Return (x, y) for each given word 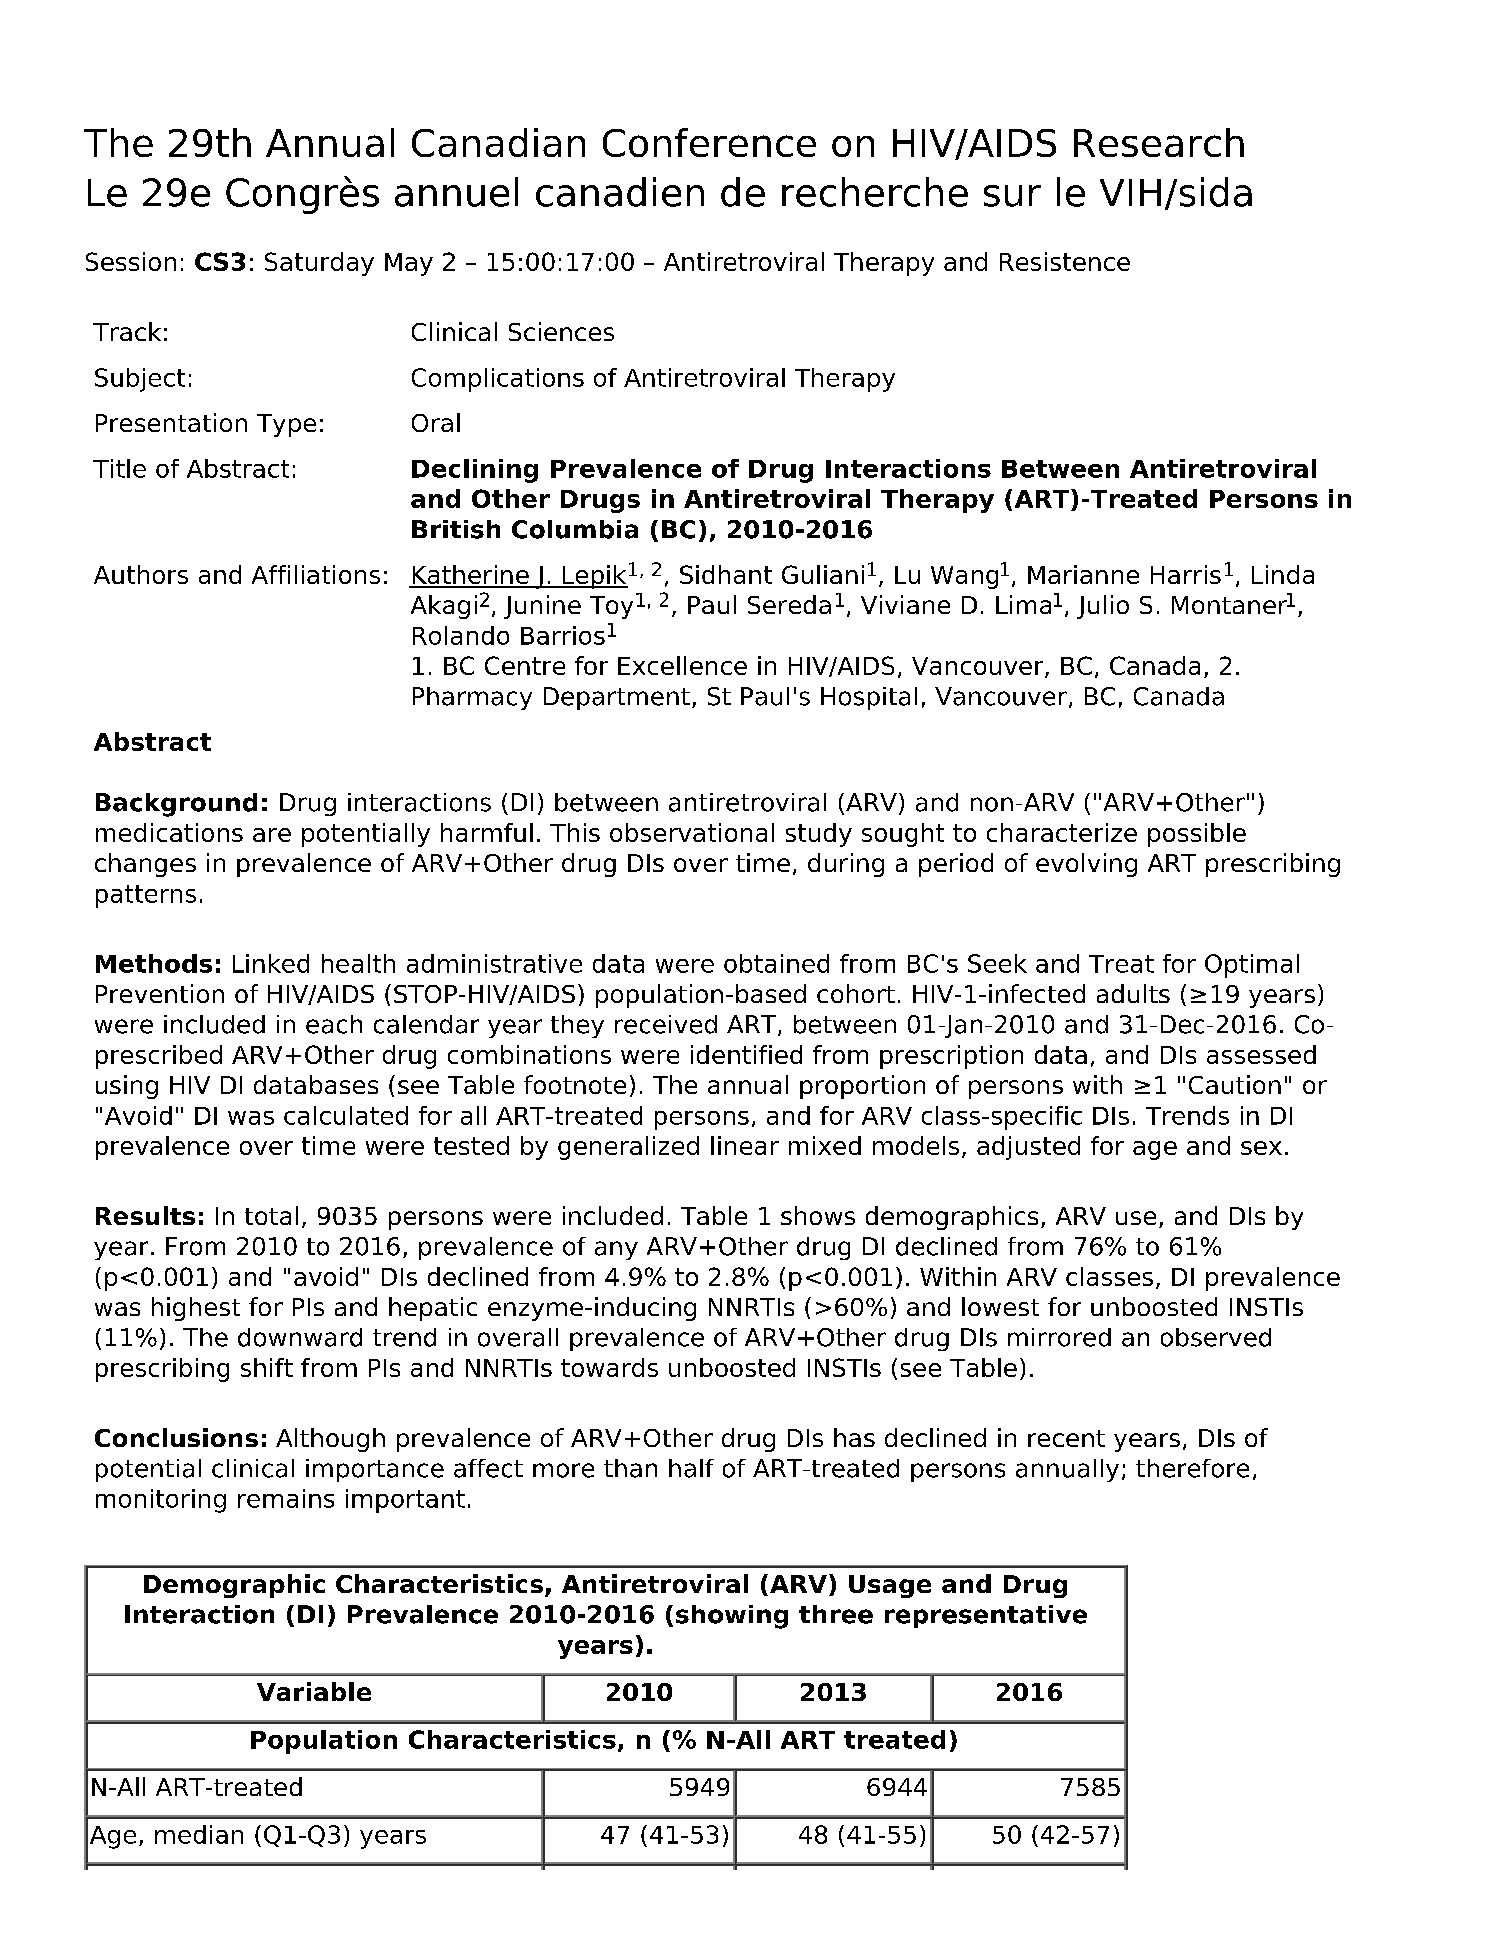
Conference (709, 142)
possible (1197, 835)
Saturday (319, 264)
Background (176, 805)
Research (1159, 142)
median (199, 1834)
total (271, 1215)
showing (732, 1617)
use (1136, 1218)
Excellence (682, 665)
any (616, 1250)
